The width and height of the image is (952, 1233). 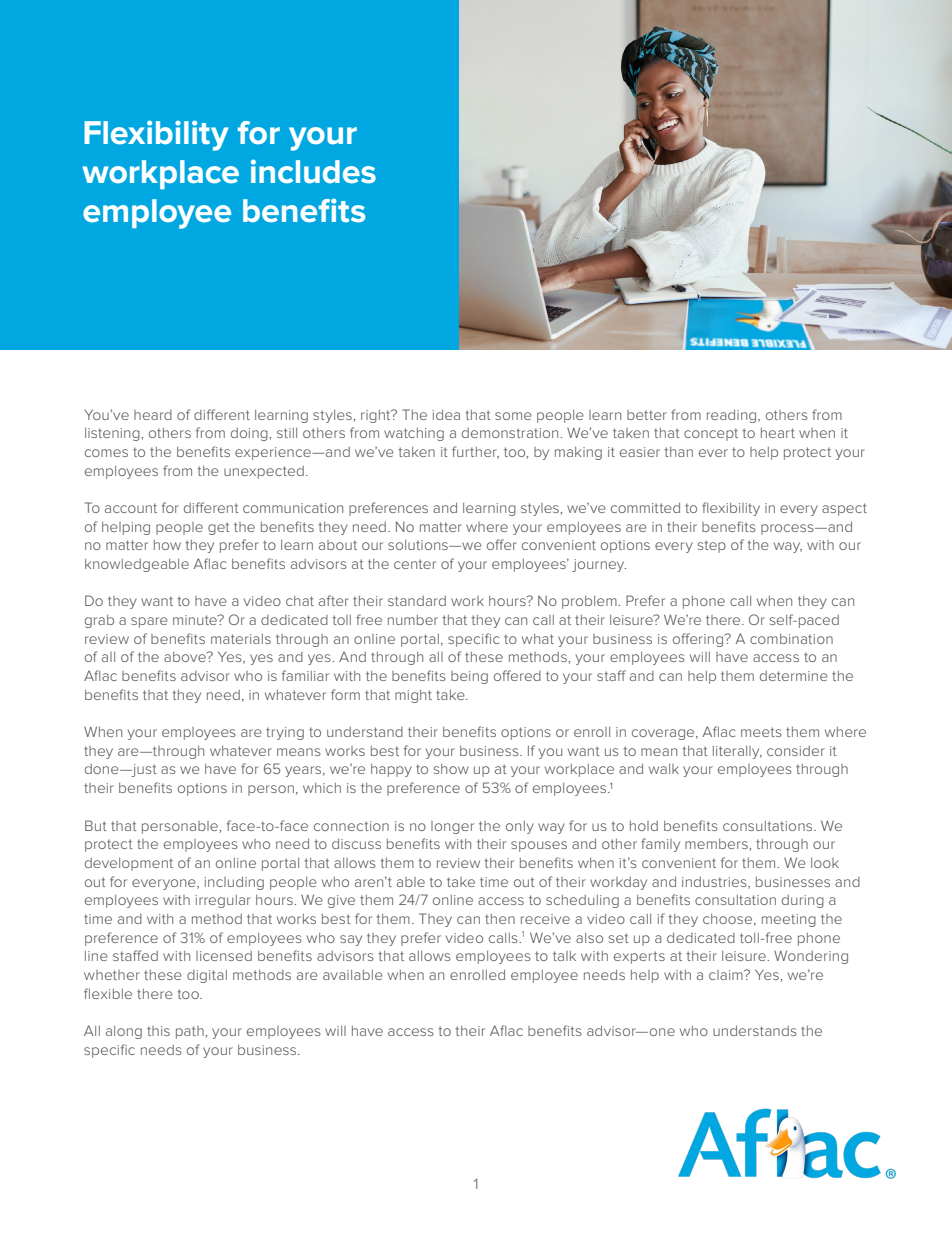 I want to click on talk, so click(x=564, y=956).
